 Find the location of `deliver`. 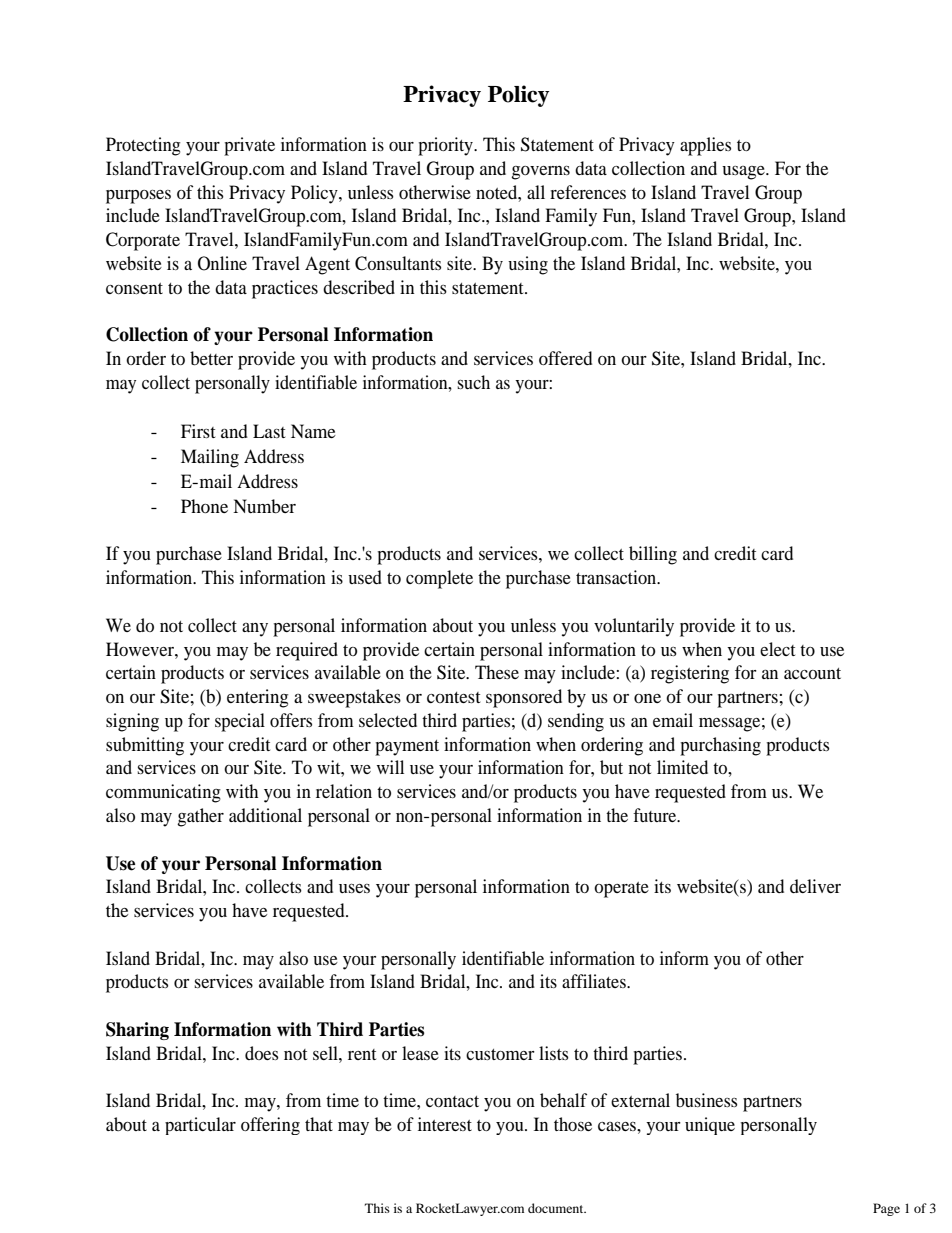

deliver is located at coordinates (815, 886).
